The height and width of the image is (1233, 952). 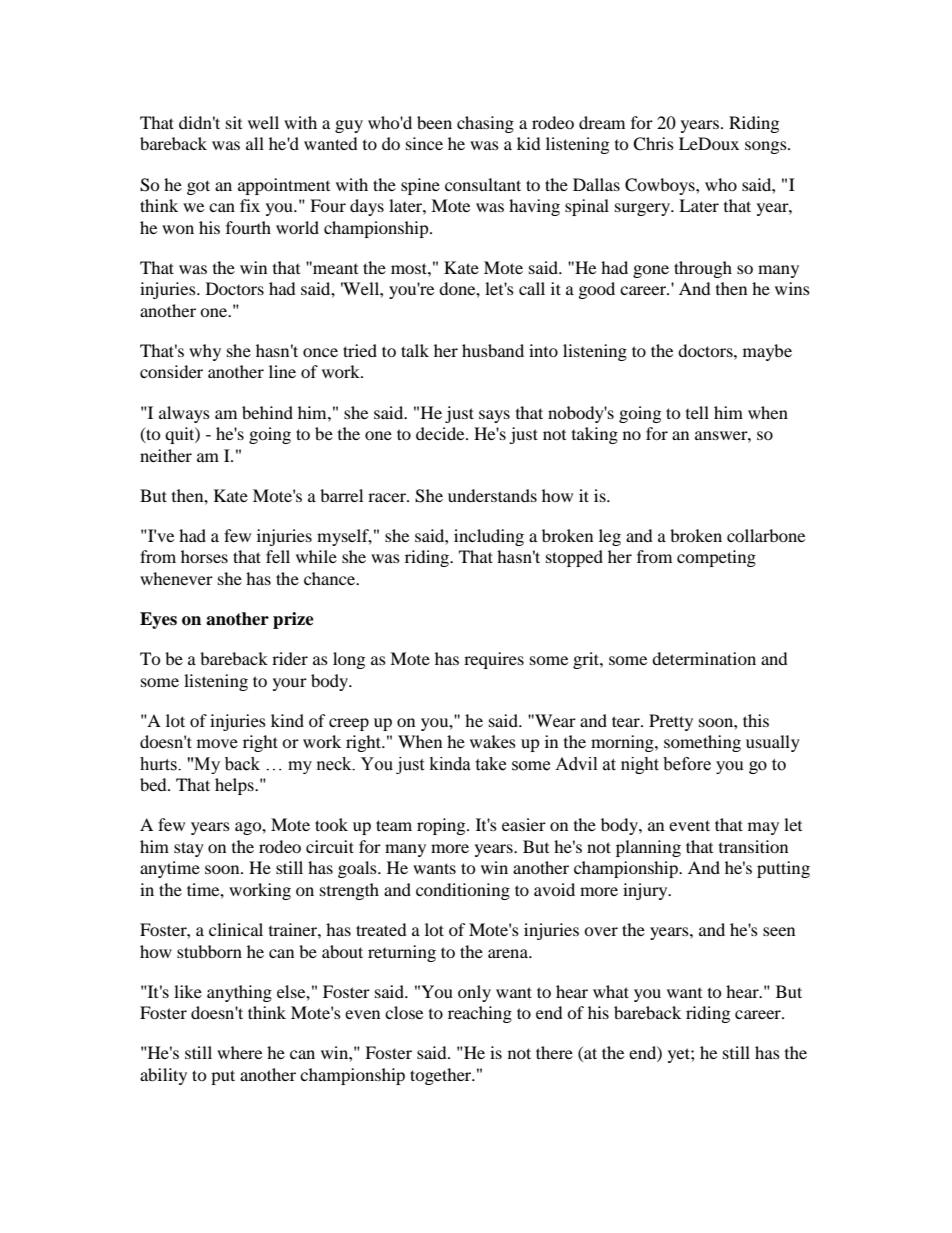 I want to click on transition, so click(x=753, y=846).
